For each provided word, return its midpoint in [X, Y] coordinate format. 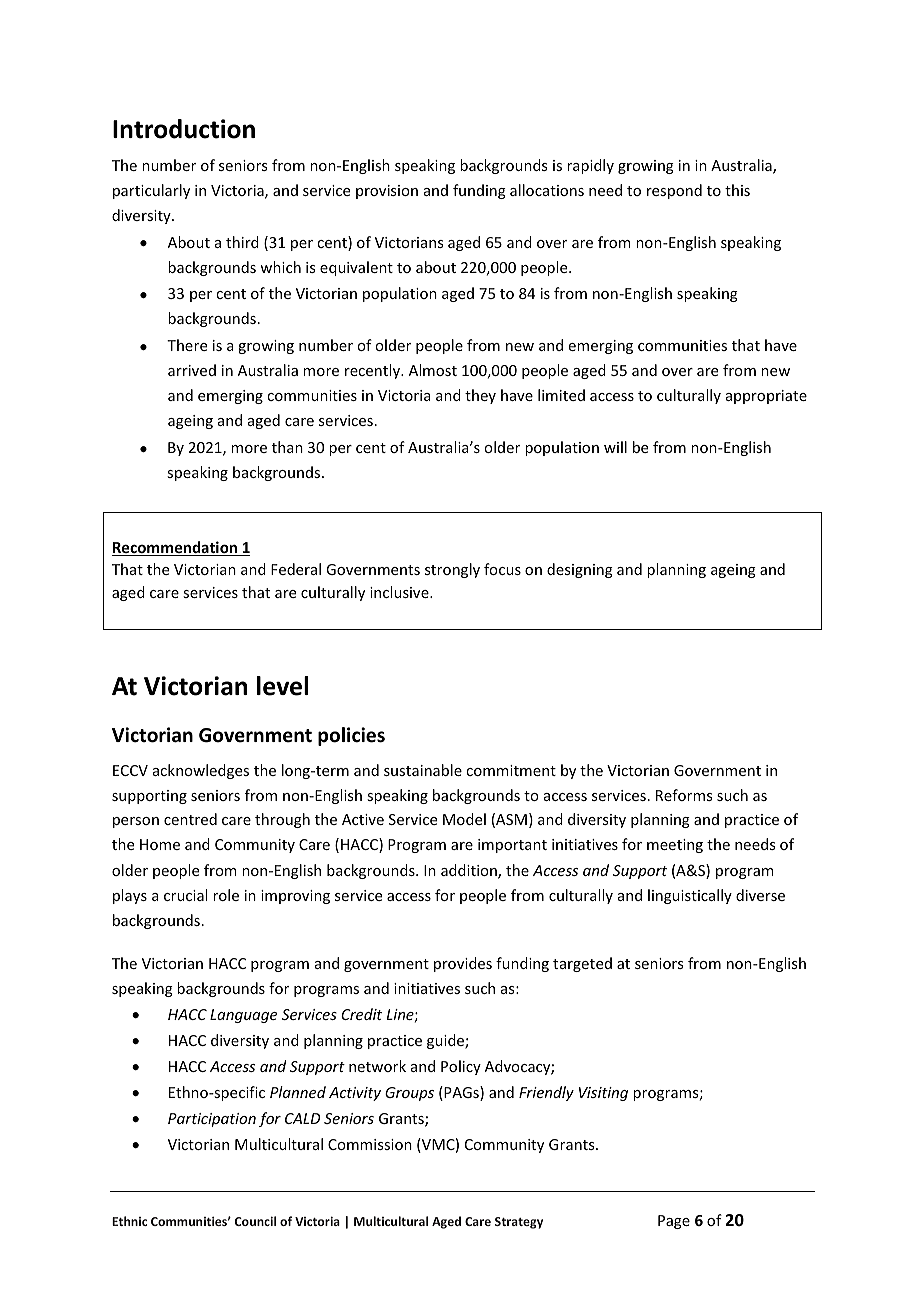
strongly [452, 570]
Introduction [184, 129]
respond [674, 191]
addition [470, 871]
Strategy [519, 1223]
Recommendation [176, 548]
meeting [675, 846]
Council [255, 1221]
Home [160, 844]
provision [387, 192]
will [615, 447]
